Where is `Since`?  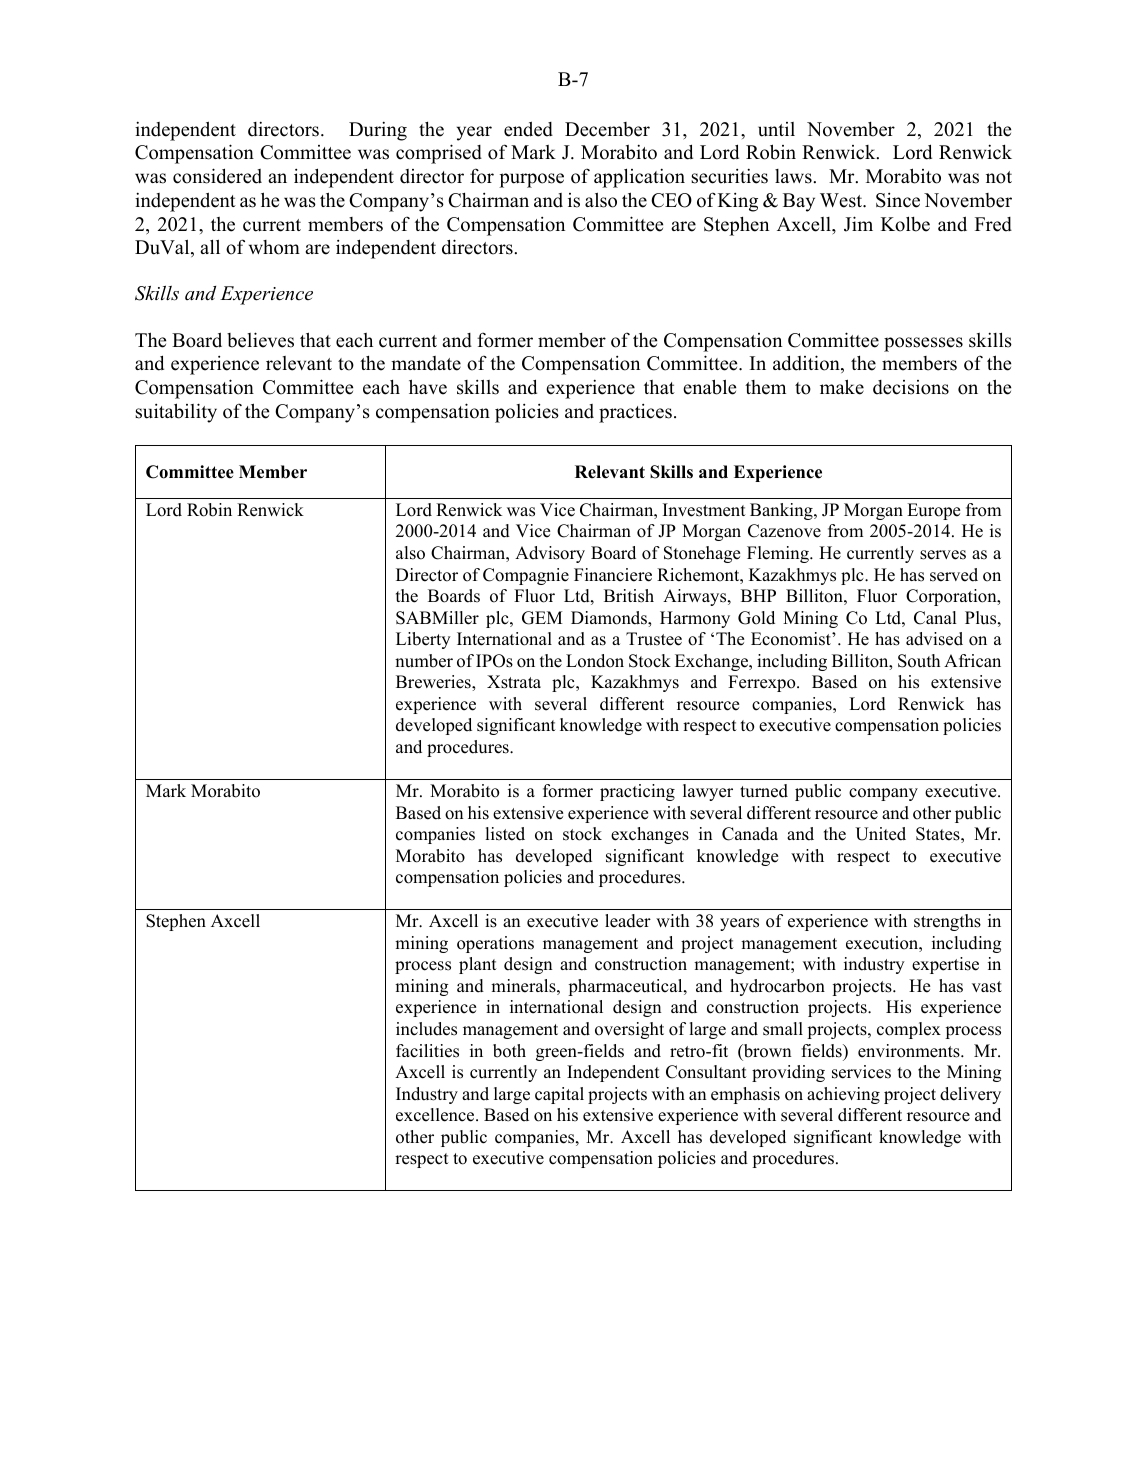
Since is located at coordinates (898, 200).
